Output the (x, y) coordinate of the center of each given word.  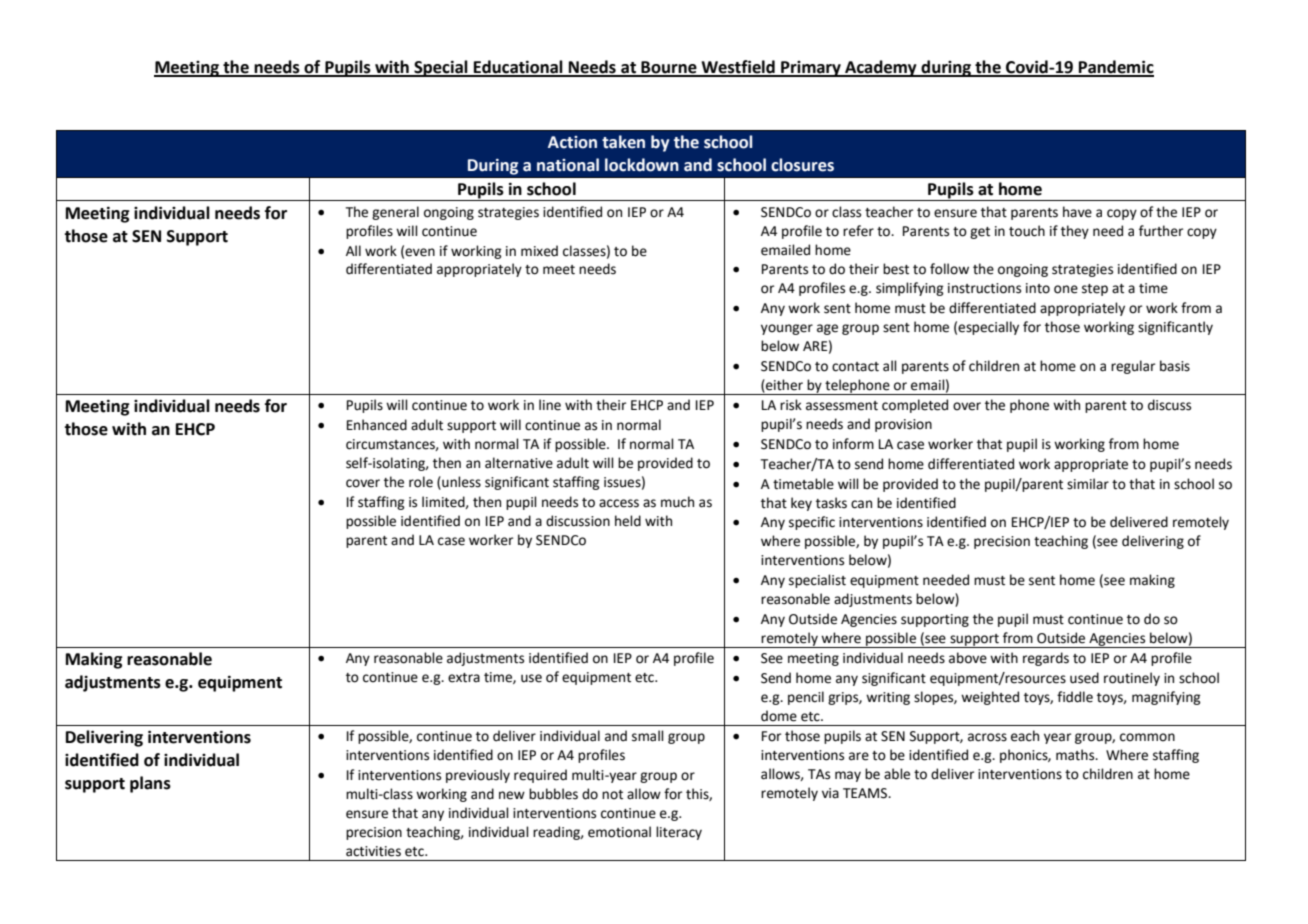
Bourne (669, 68)
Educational (518, 68)
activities (373, 851)
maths (1076, 755)
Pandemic (1115, 68)
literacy (679, 833)
